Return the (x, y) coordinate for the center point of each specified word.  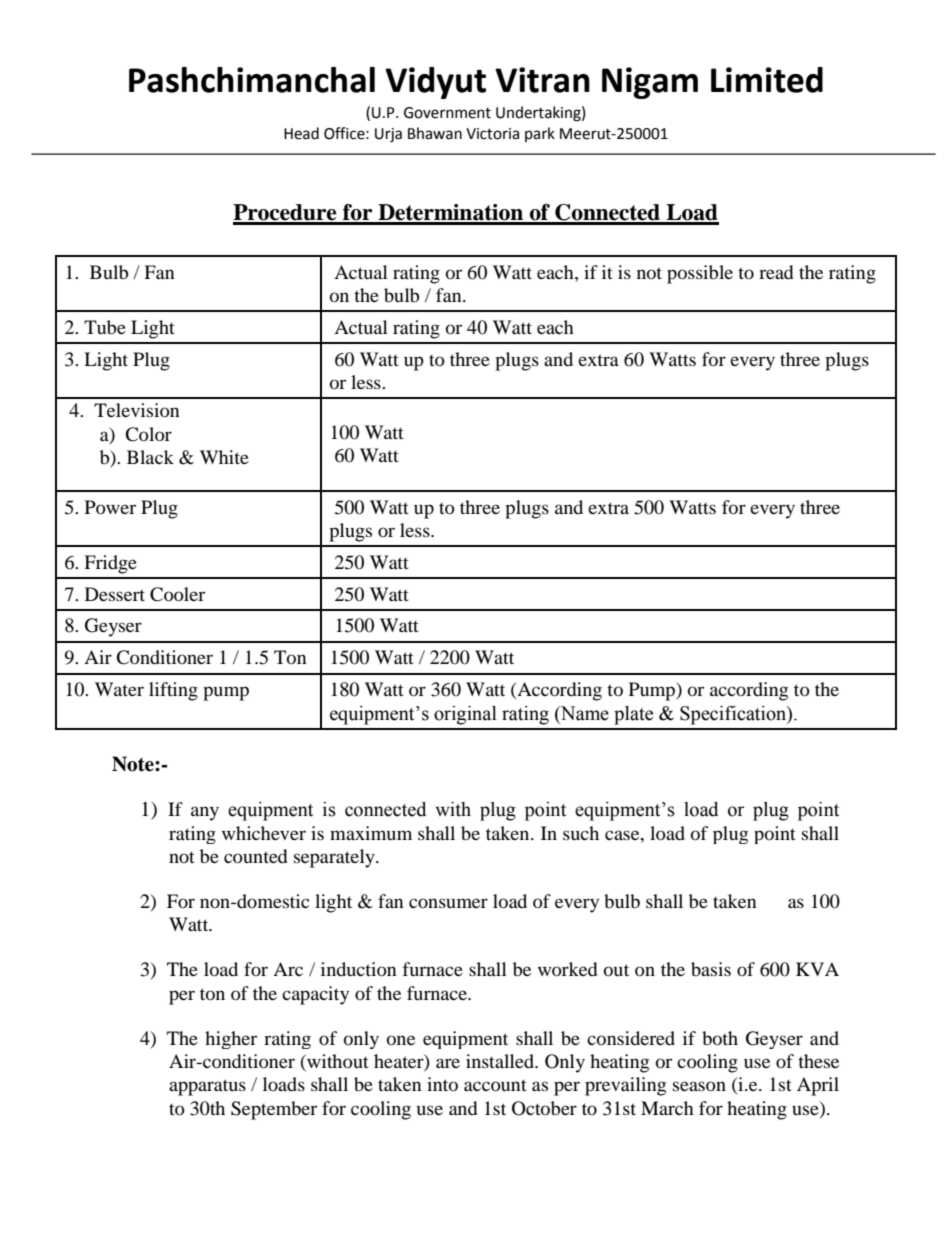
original (465, 715)
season (699, 1086)
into (442, 1084)
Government (447, 113)
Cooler (177, 594)
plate (633, 715)
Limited (767, 80)
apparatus (207, 1087)
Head (301, 133)
